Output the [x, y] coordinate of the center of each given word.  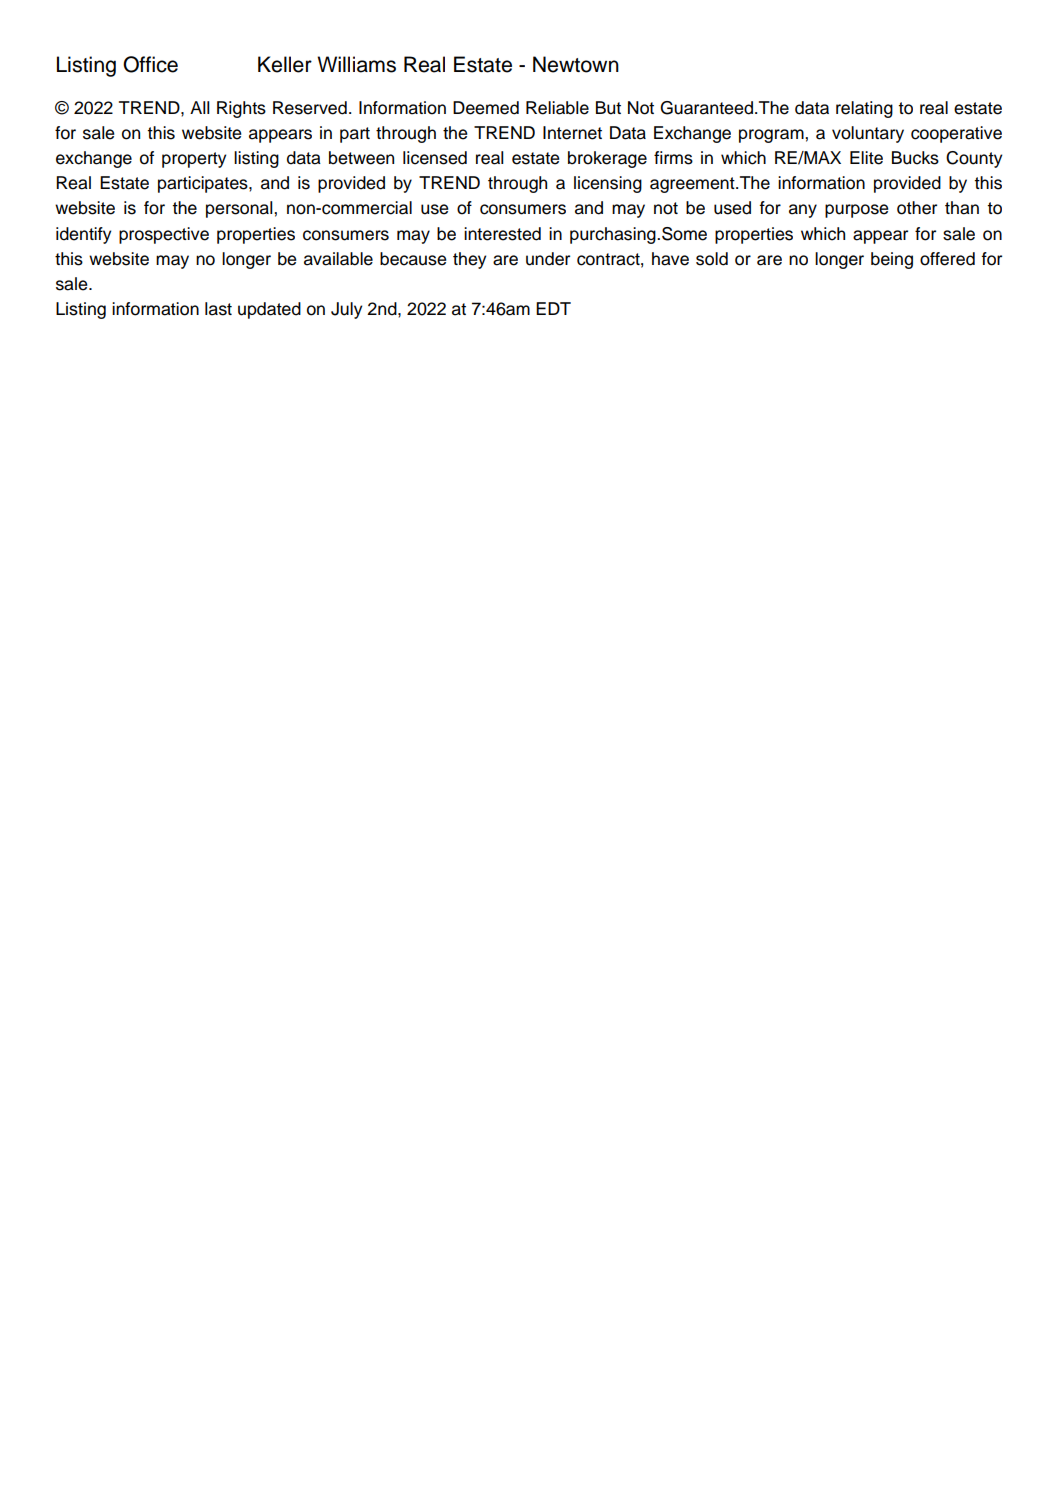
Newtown [576, 64]
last [218, 309]
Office [150, 64]
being [892, 260]
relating [864, 109]
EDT [553, 308]
